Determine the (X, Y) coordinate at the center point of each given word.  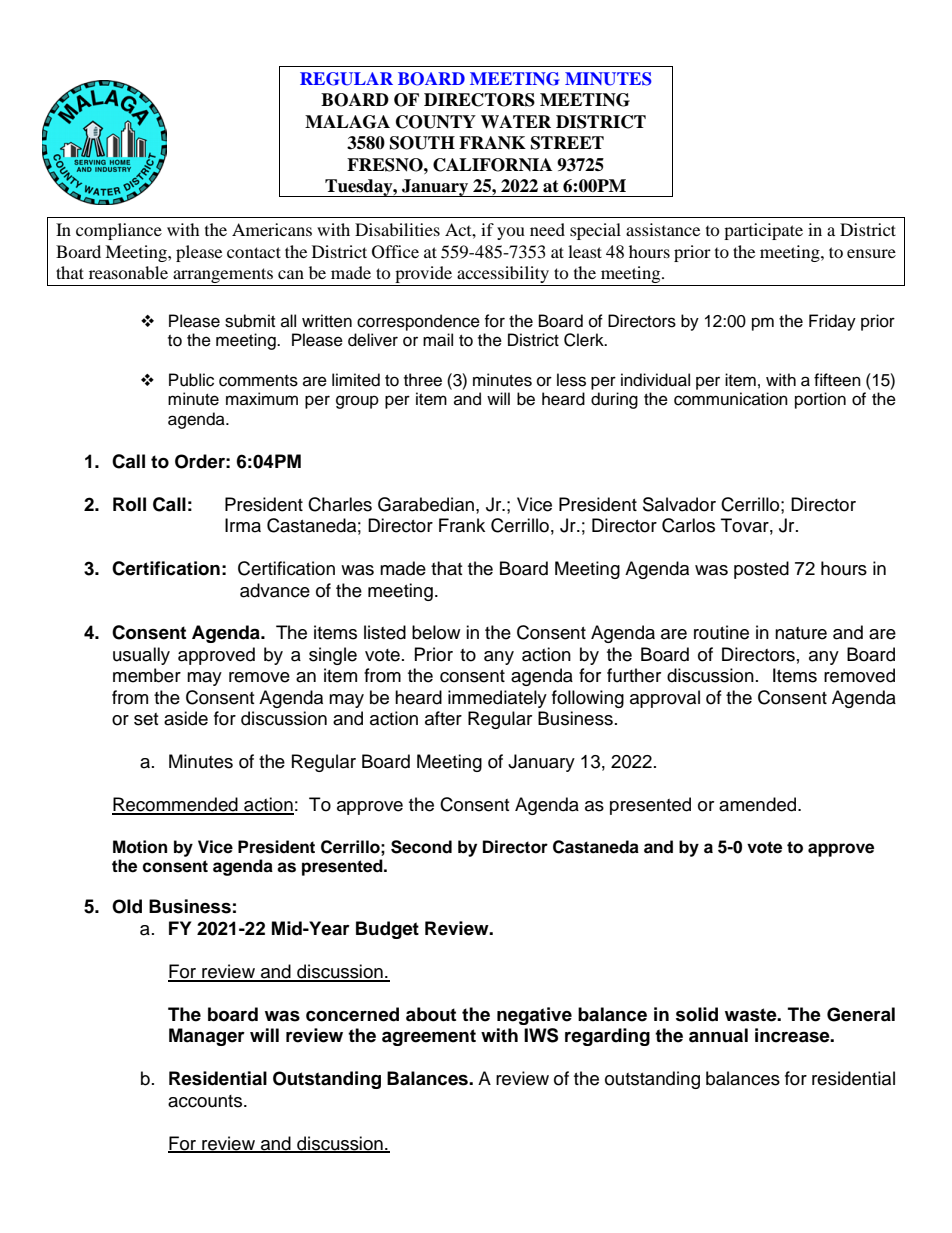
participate (763, 231)
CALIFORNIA (492, 165)
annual (718, 1035)
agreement (429, 1037)
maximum (262, 399)
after (443, 718)
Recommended (176, 805)
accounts (206, 1101)
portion (820, 400)
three (423, 380)
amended (759, 804)
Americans (272, 229)
